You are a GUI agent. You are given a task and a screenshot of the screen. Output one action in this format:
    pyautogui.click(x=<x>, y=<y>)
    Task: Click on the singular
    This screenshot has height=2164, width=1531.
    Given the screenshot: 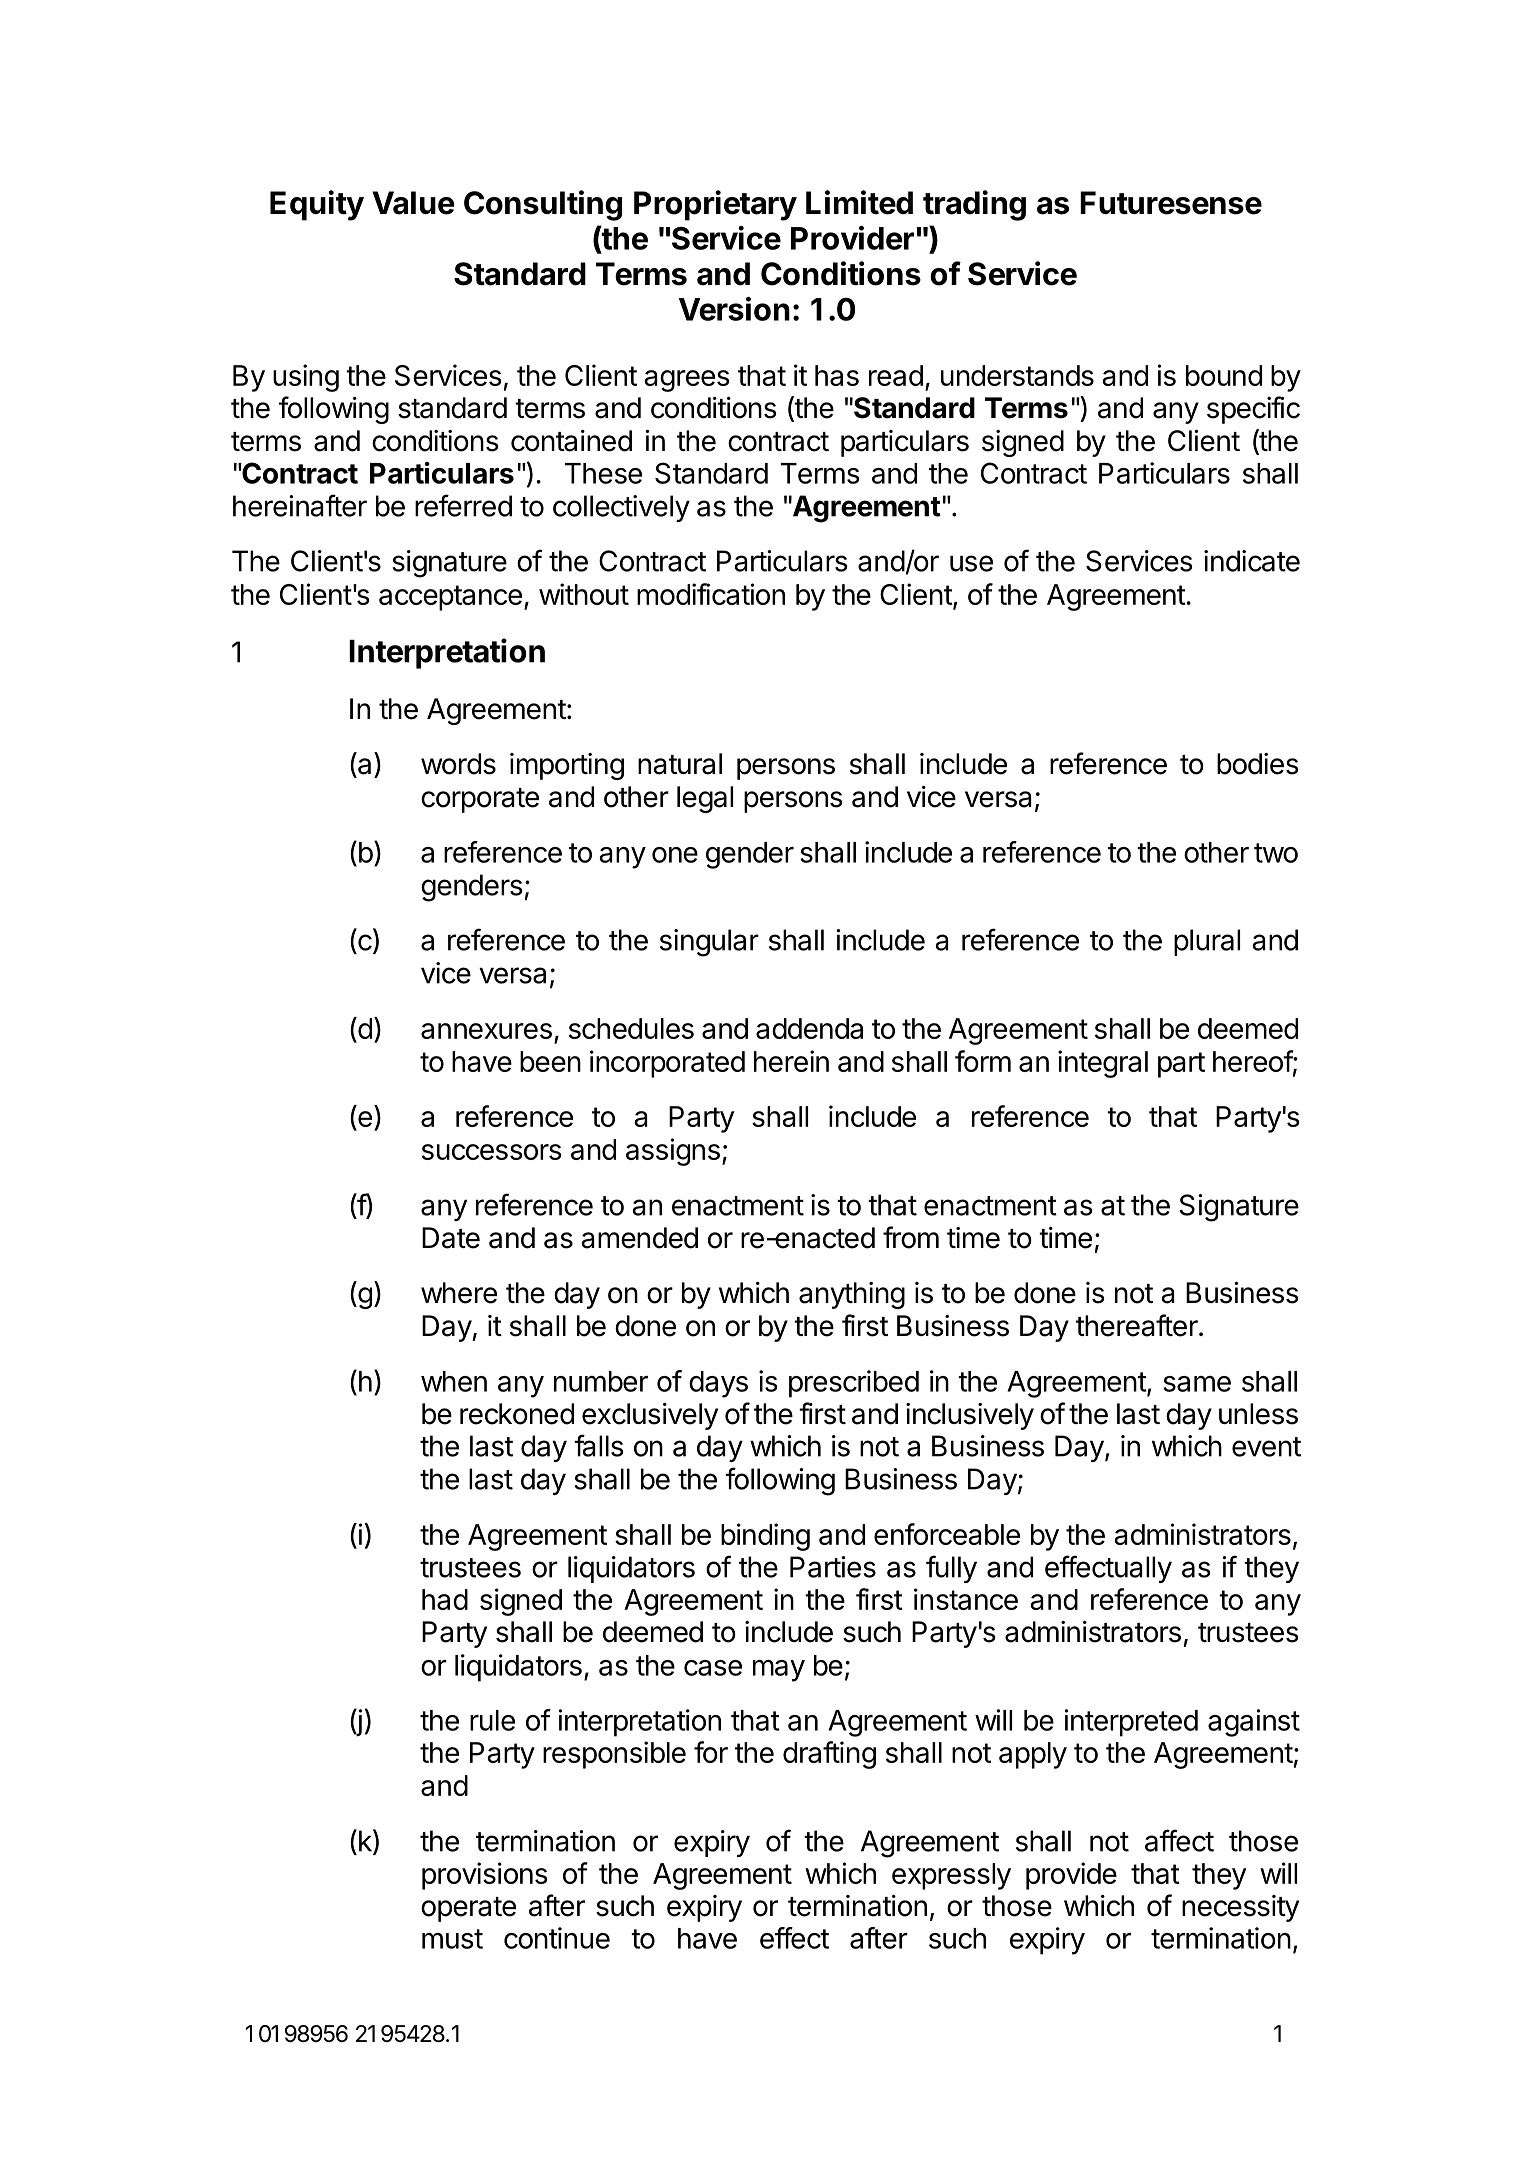 What is the action you would take?
    pyautogui.click(x=709, y=943)
